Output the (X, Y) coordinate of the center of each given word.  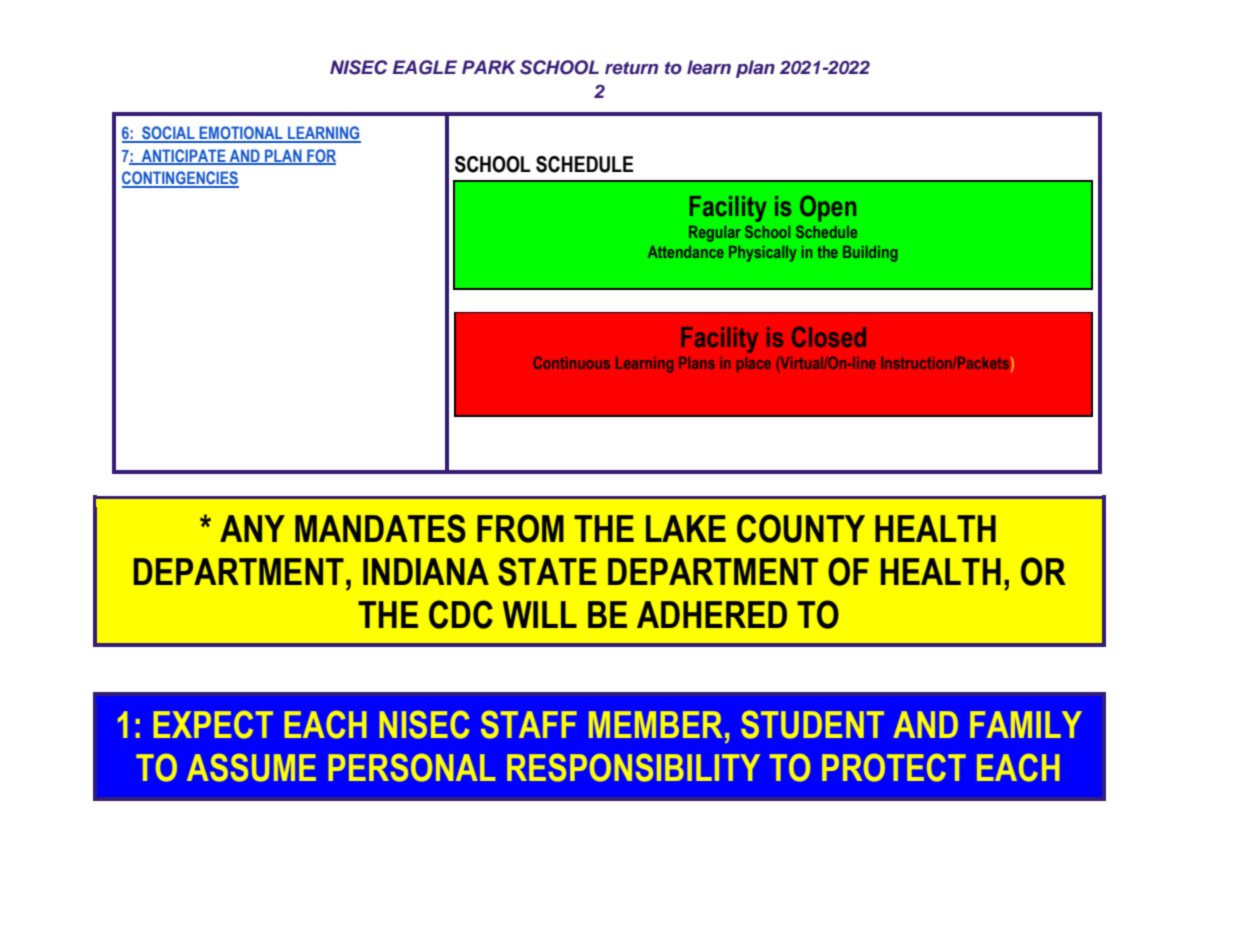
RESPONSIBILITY (633, 768)
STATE (547, 571)
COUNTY (801, 528)
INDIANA (426, 571)
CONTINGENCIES (180, 179)
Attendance (686, 252)
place (754, 364)
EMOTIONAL (241, 134)
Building (870, 254)
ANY (252, 528)
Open (828, 209)
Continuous (571, 362)
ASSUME (251, 768)
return (631, 68)
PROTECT (894, 768)
